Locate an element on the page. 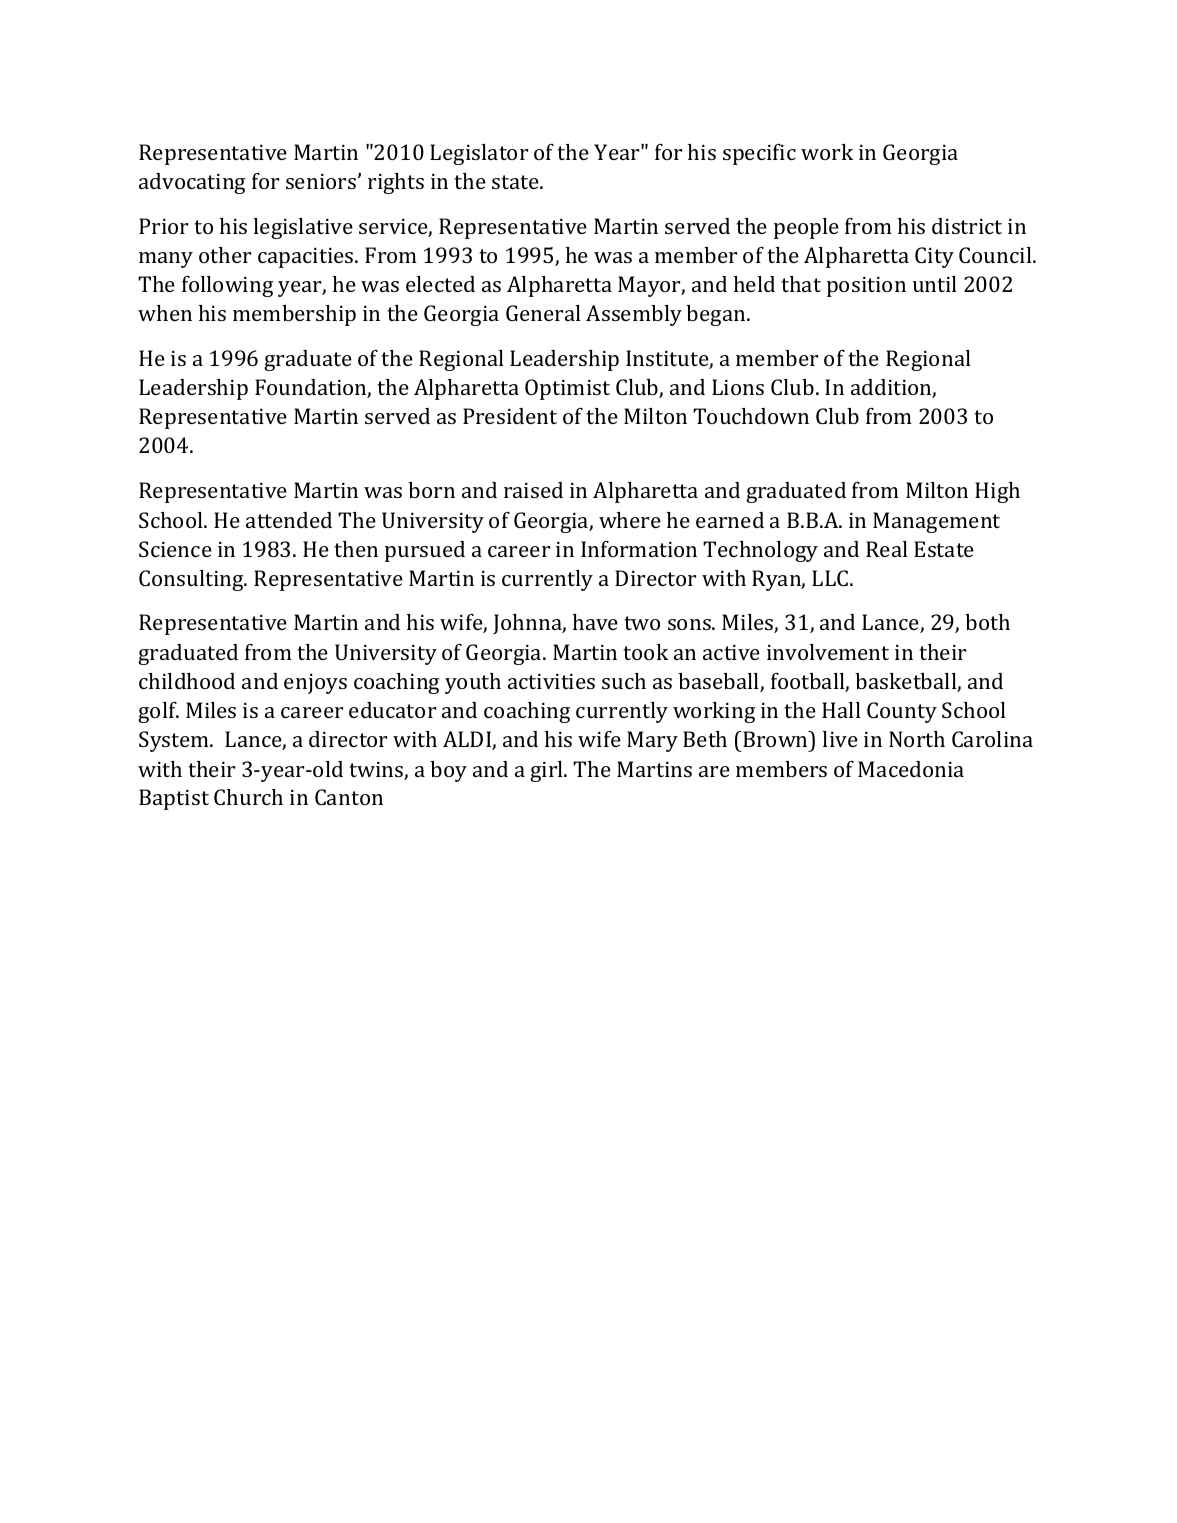 The image size is (1177, 1523). advocating is located at coordinates (192, 183).
